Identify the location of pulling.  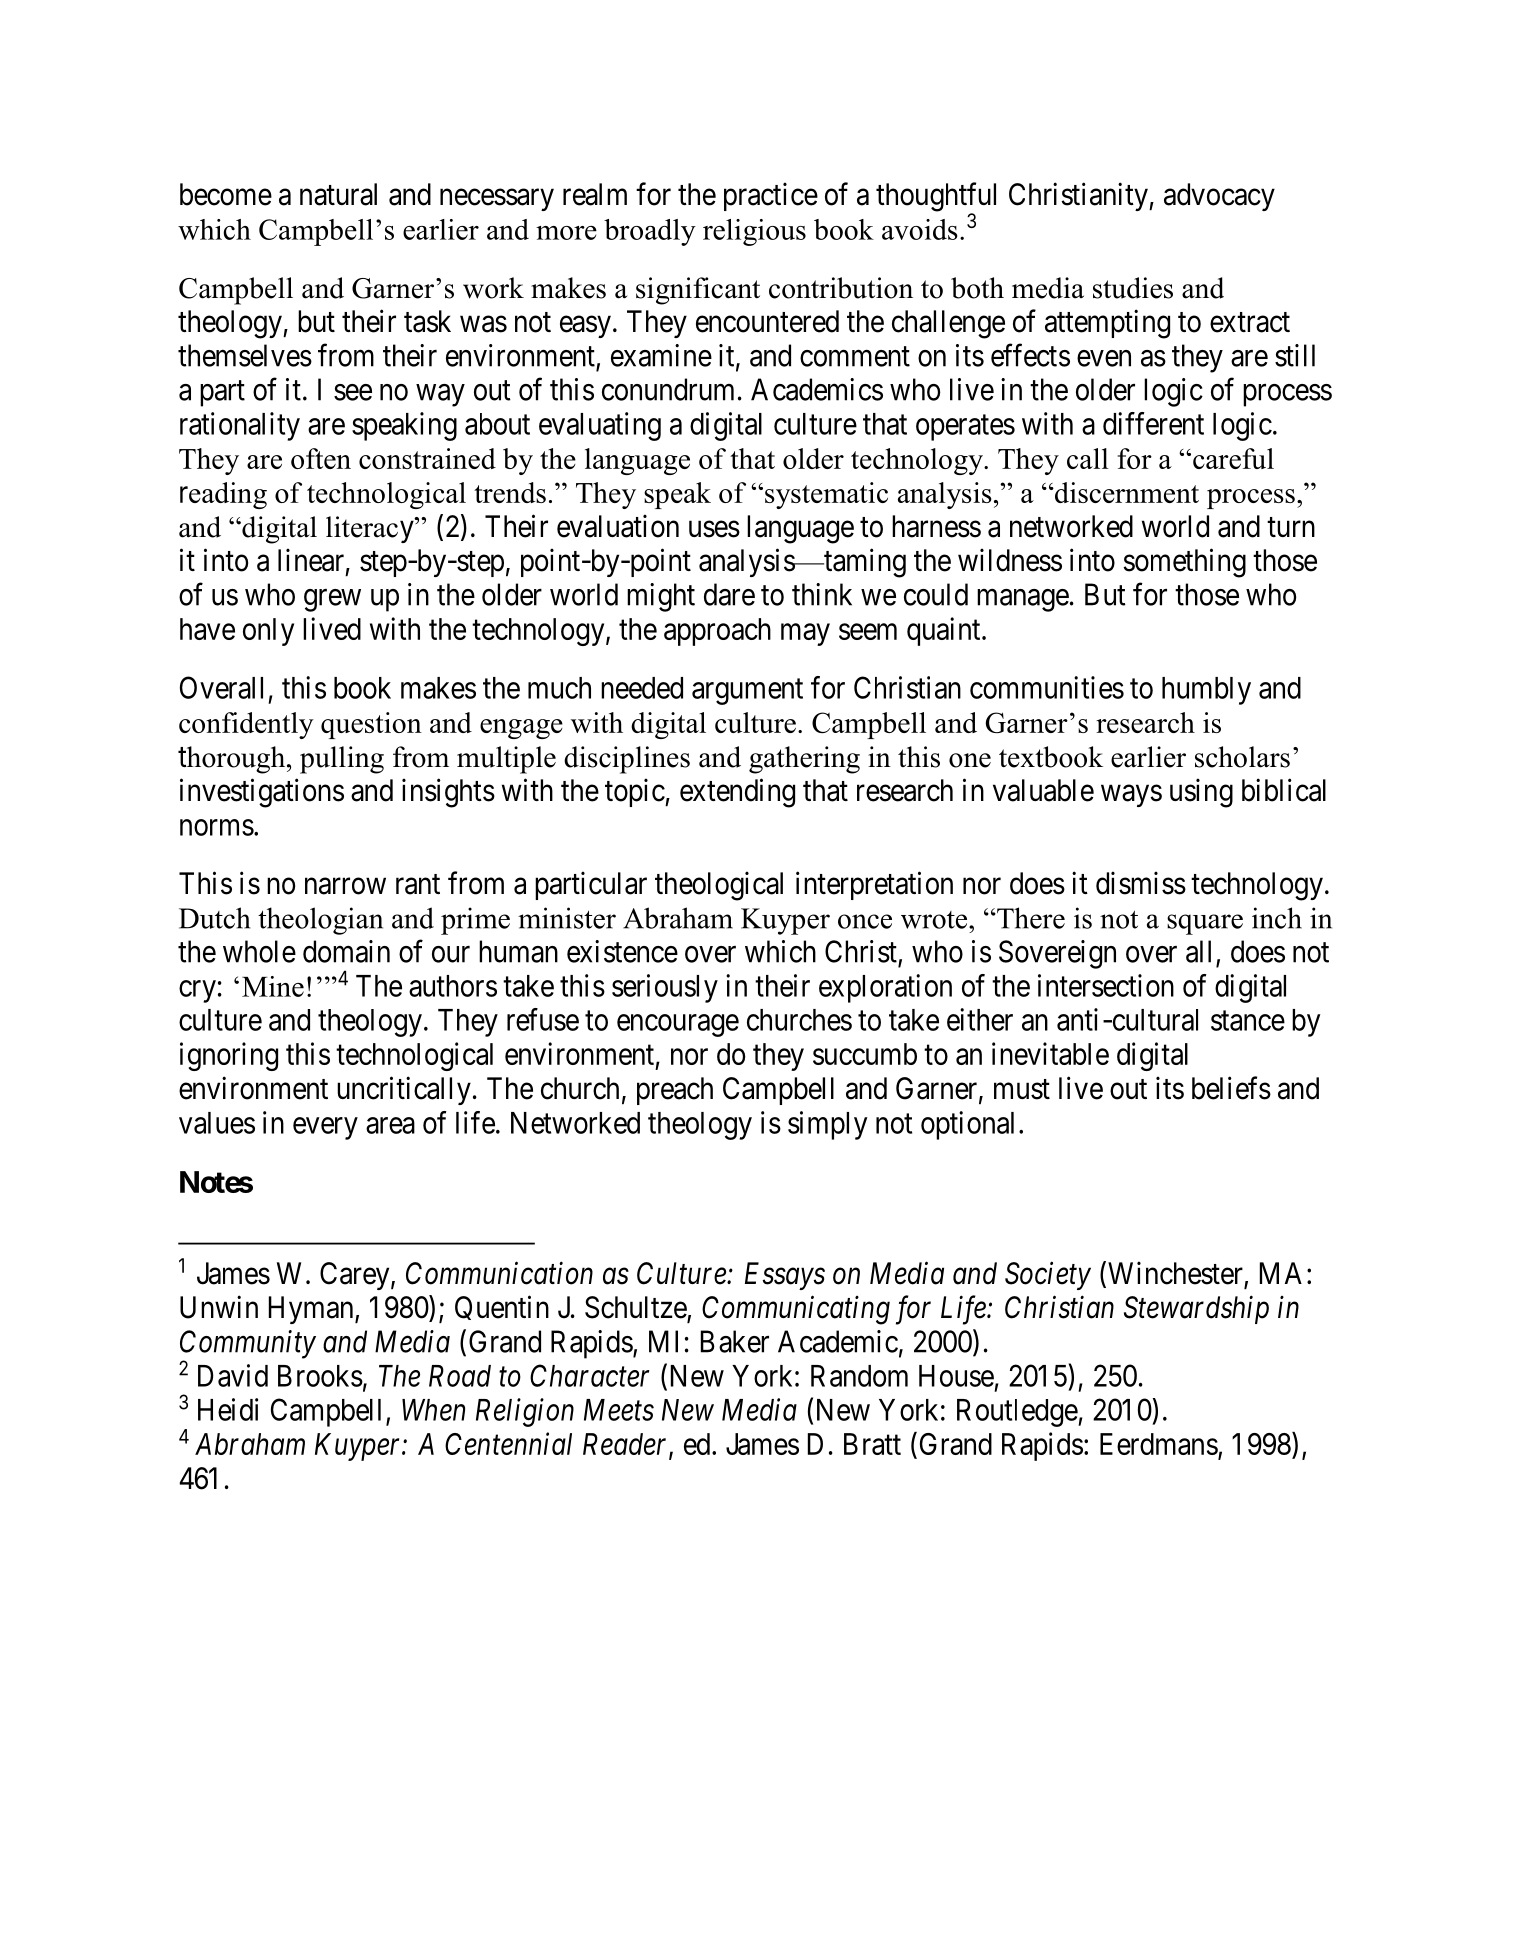
(342, 760).
